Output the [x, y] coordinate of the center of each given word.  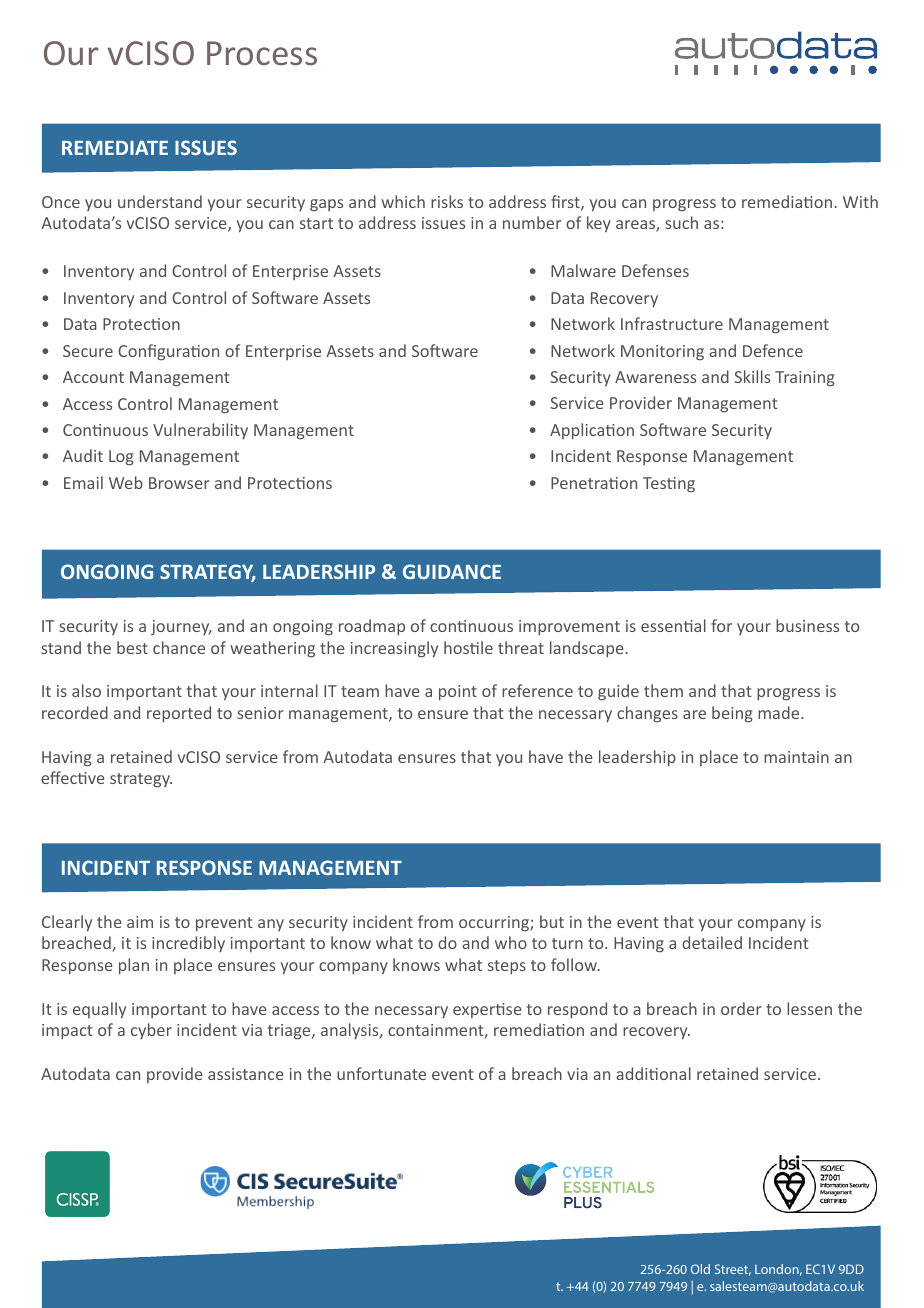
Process [262, 53]
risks [447, 201]
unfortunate [381, 1073]
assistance [246, 1074]
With [860, 201]
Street [733, 1270]
